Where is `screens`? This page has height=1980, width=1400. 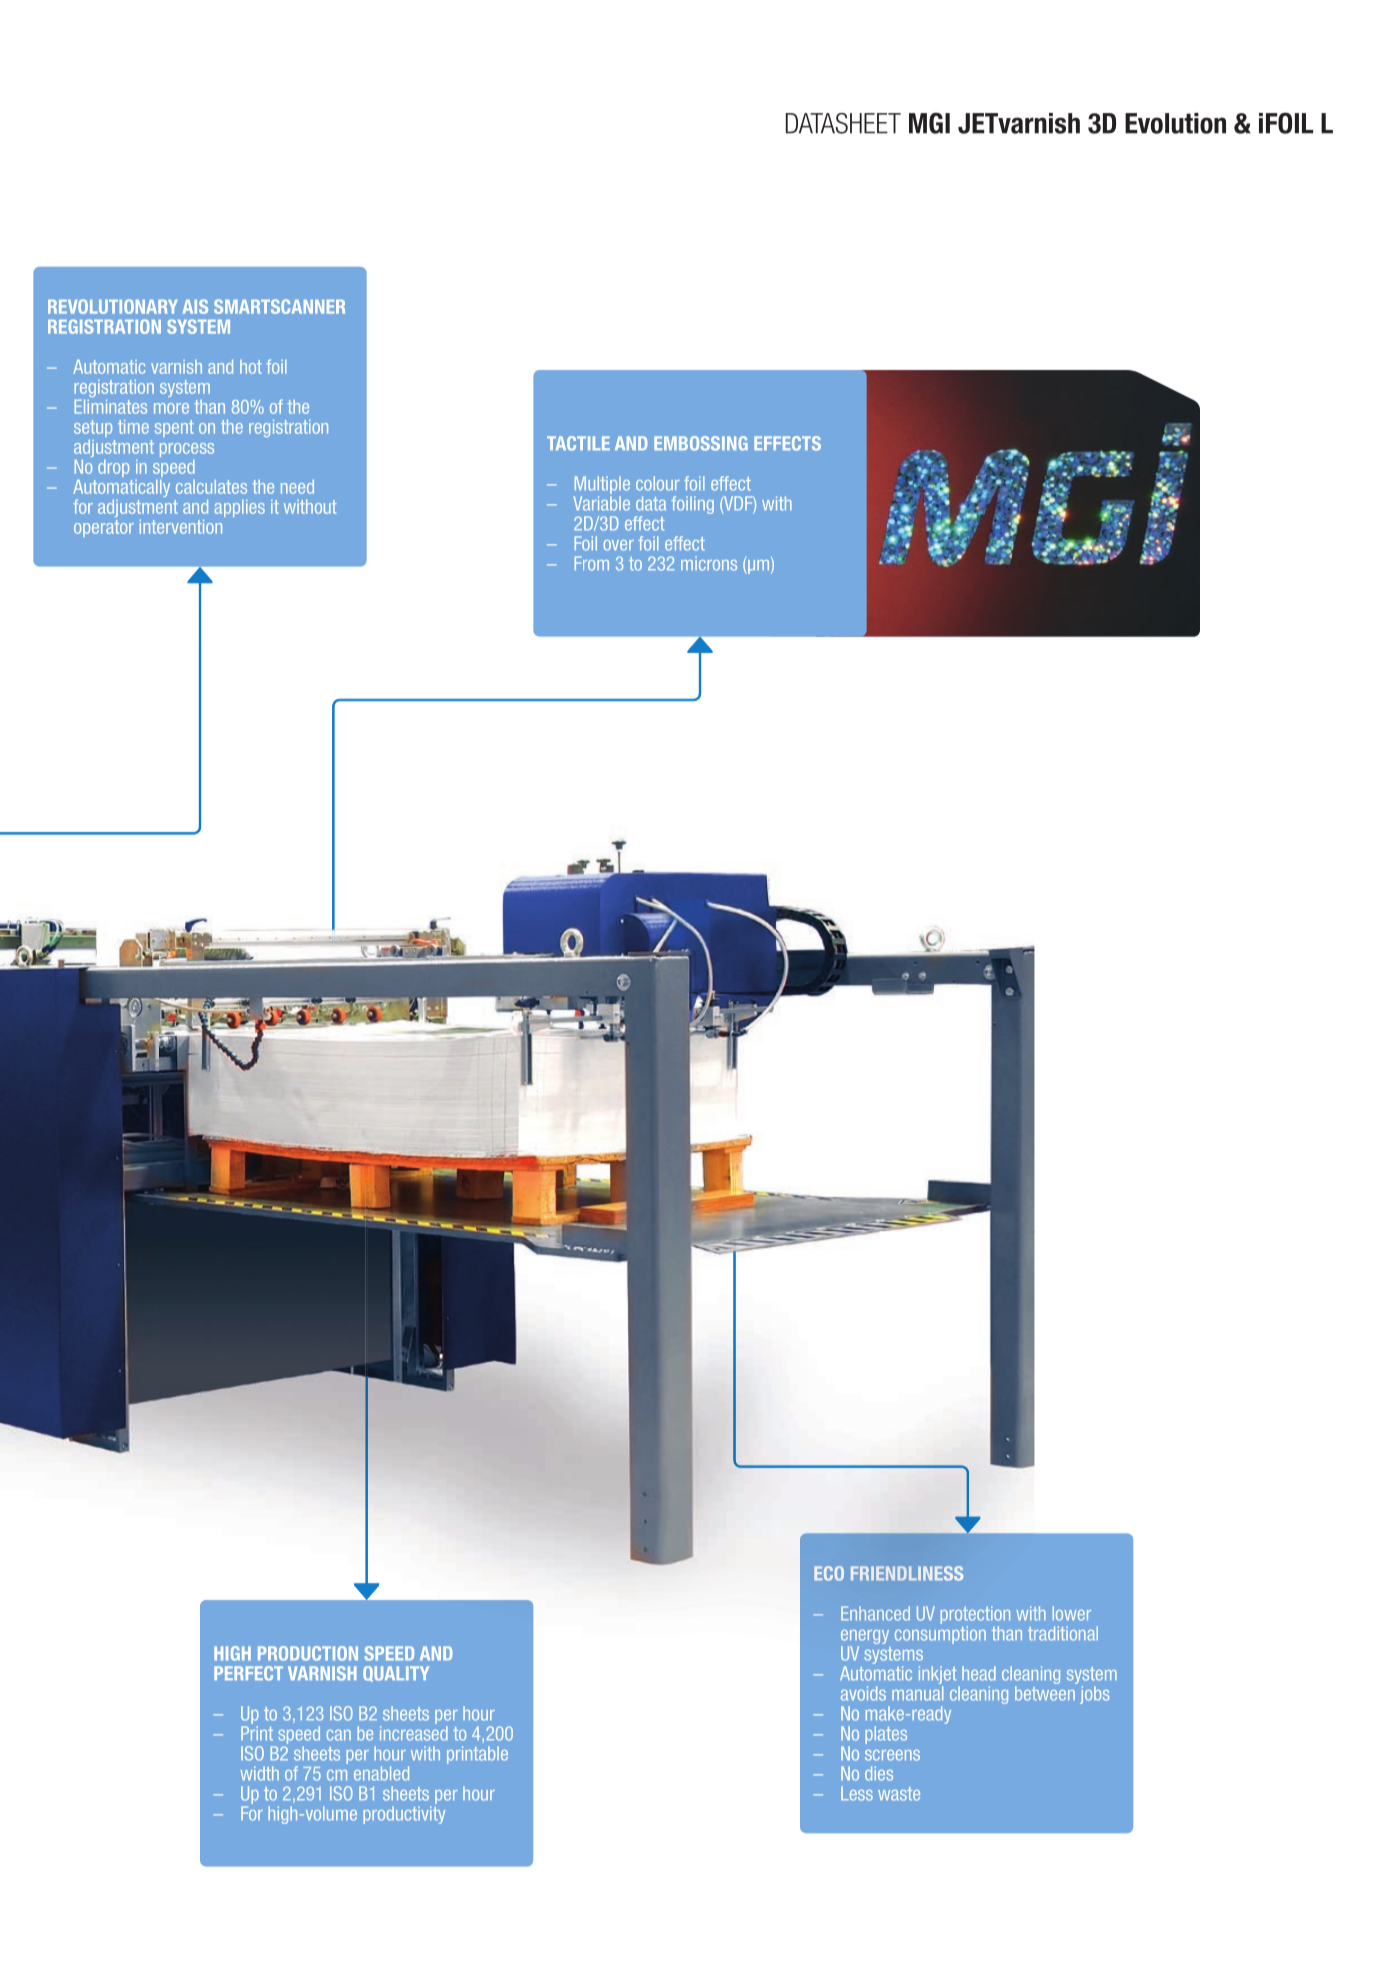 screens is located at coordinates (892, 1755).
